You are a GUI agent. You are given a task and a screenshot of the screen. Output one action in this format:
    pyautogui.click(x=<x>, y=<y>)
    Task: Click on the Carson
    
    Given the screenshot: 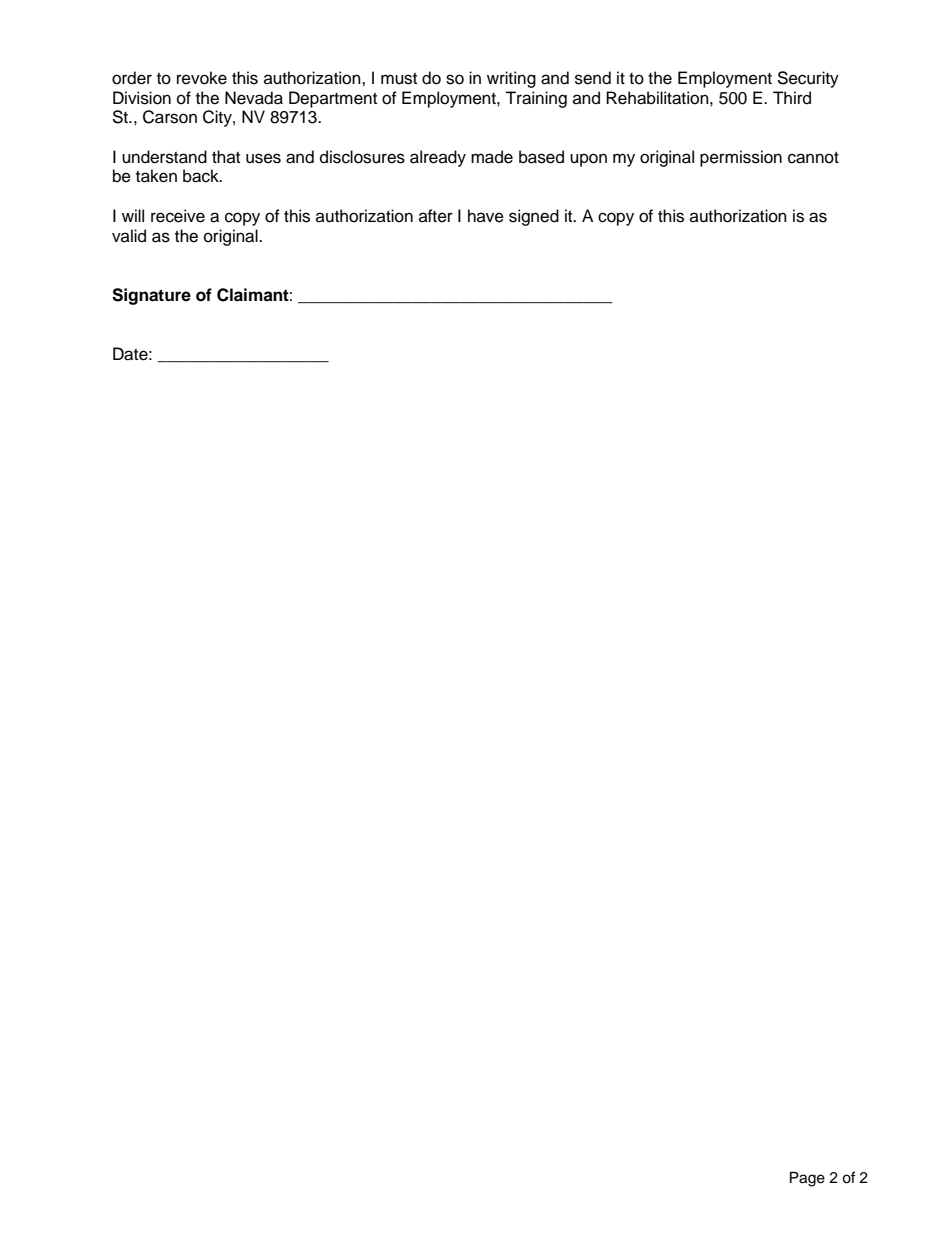 What is the action you would take?
    pyautogui.click(x=170, y=117)
